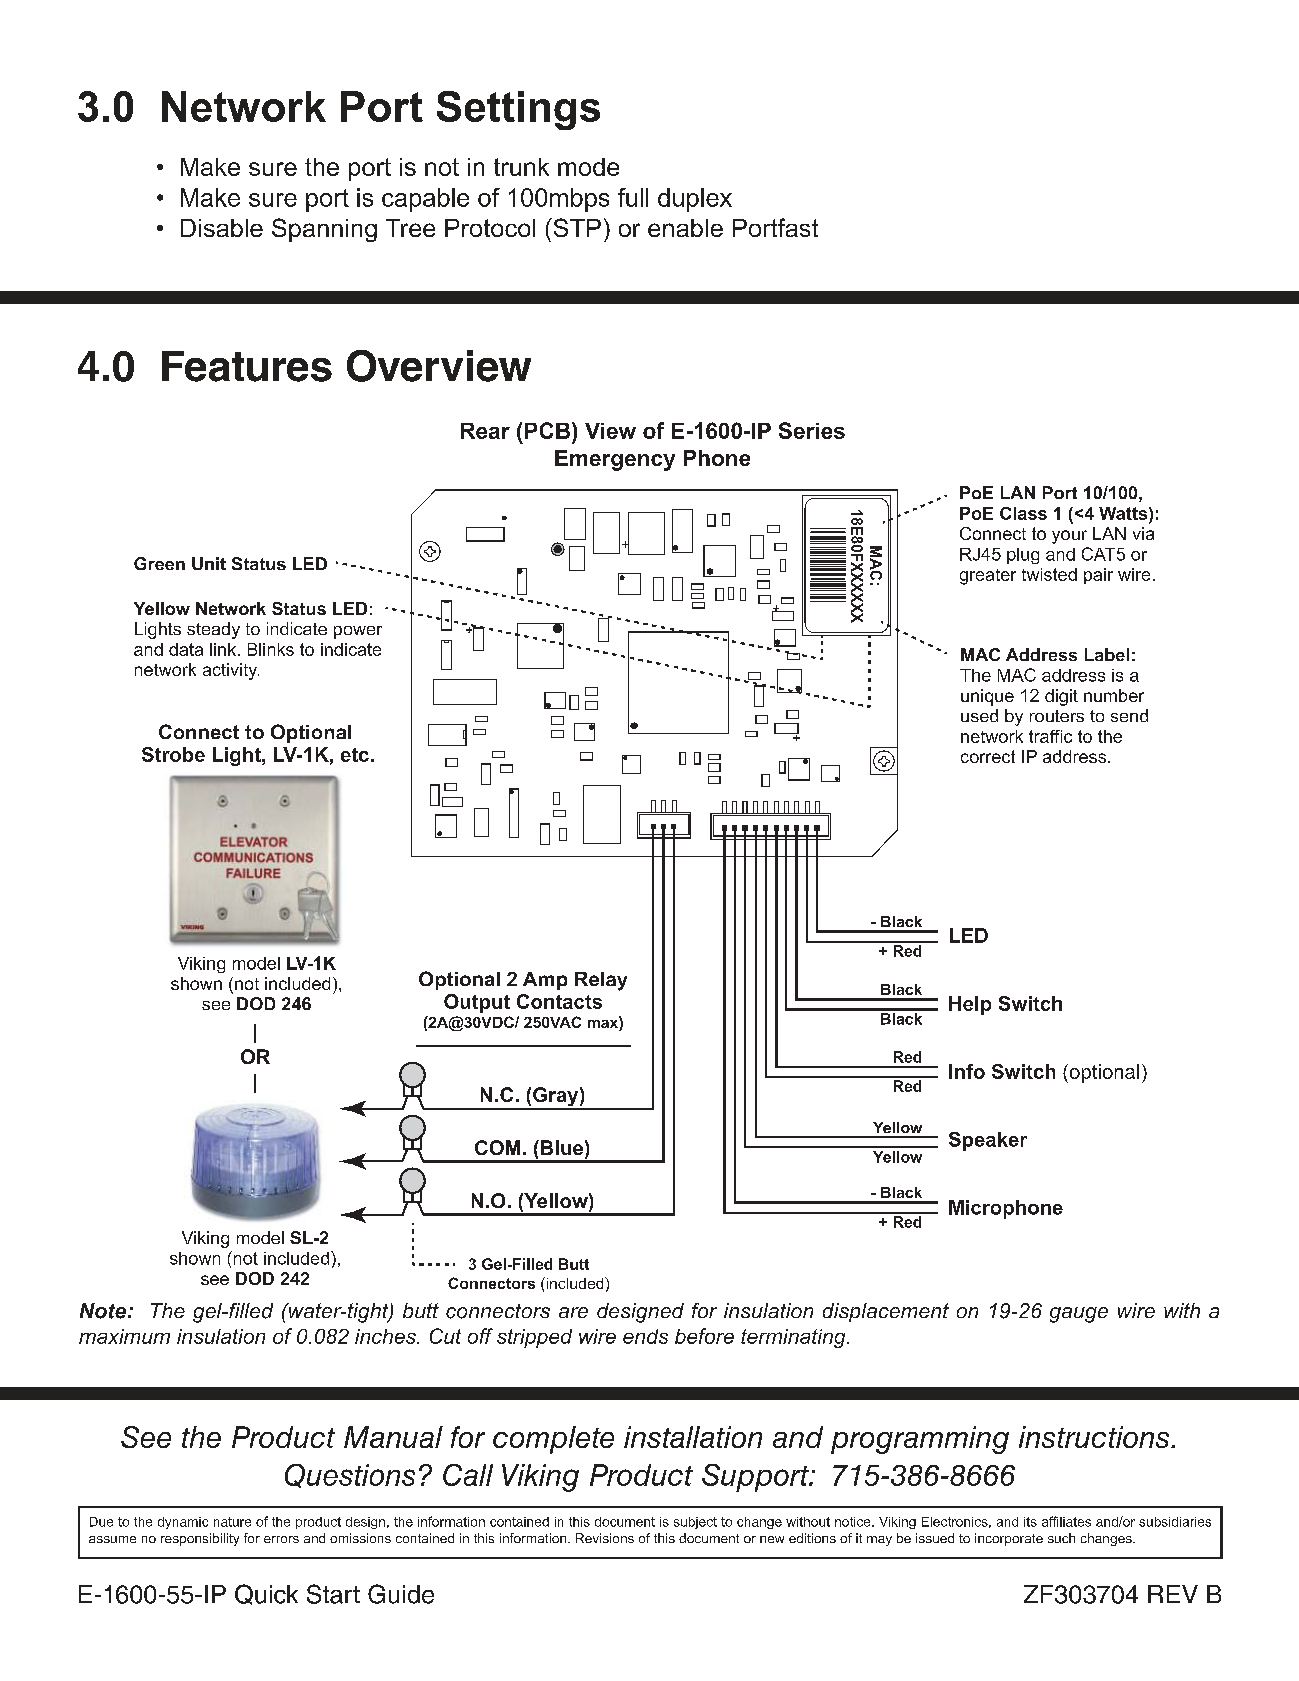 The width and height of the document is (1299, 1681). Describe the element at coordinates (200, 1539) in the document. I see `responsibility` at that location.
